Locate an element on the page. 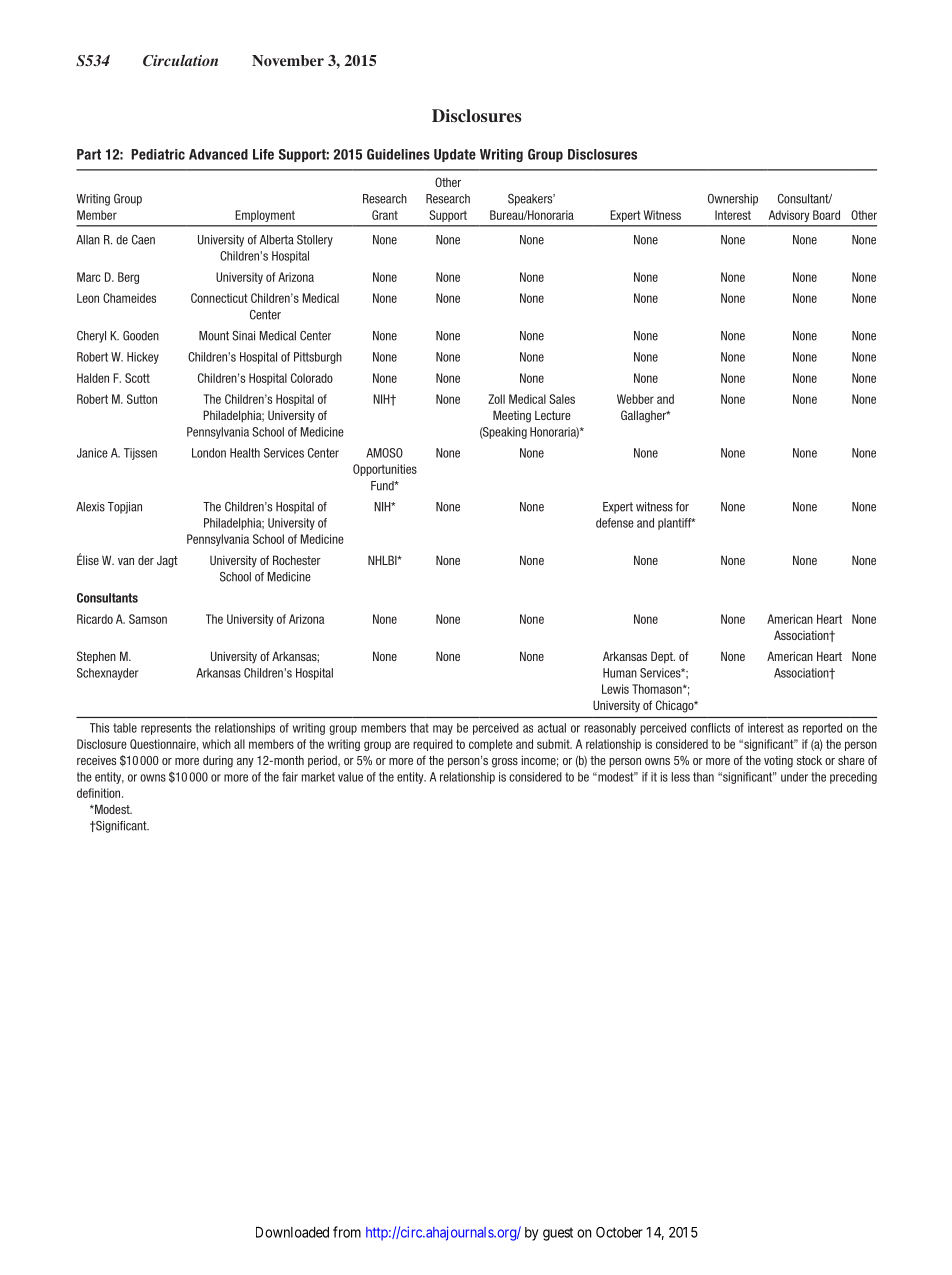  for is located at coordinates (682, 507).
